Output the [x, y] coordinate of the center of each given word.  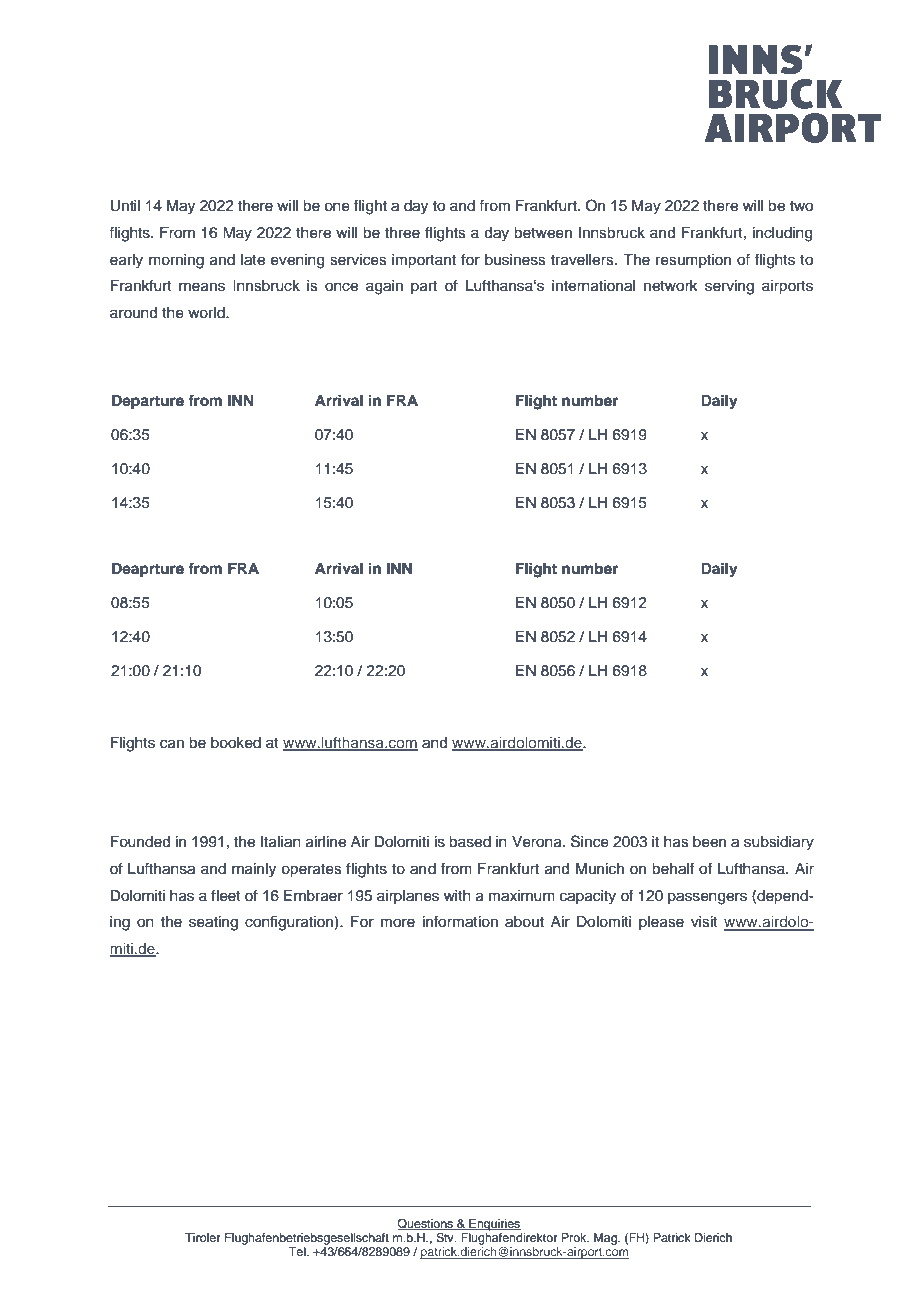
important [424, 261]
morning [176, 261]
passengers [707, 898]
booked [236, 743]
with [457, 895]
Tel [298, 1251]
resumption [693, 261]
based [470, 842]
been [709, 842]
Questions [426, 1224]
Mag [607, 1239]
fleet [226, 895]
